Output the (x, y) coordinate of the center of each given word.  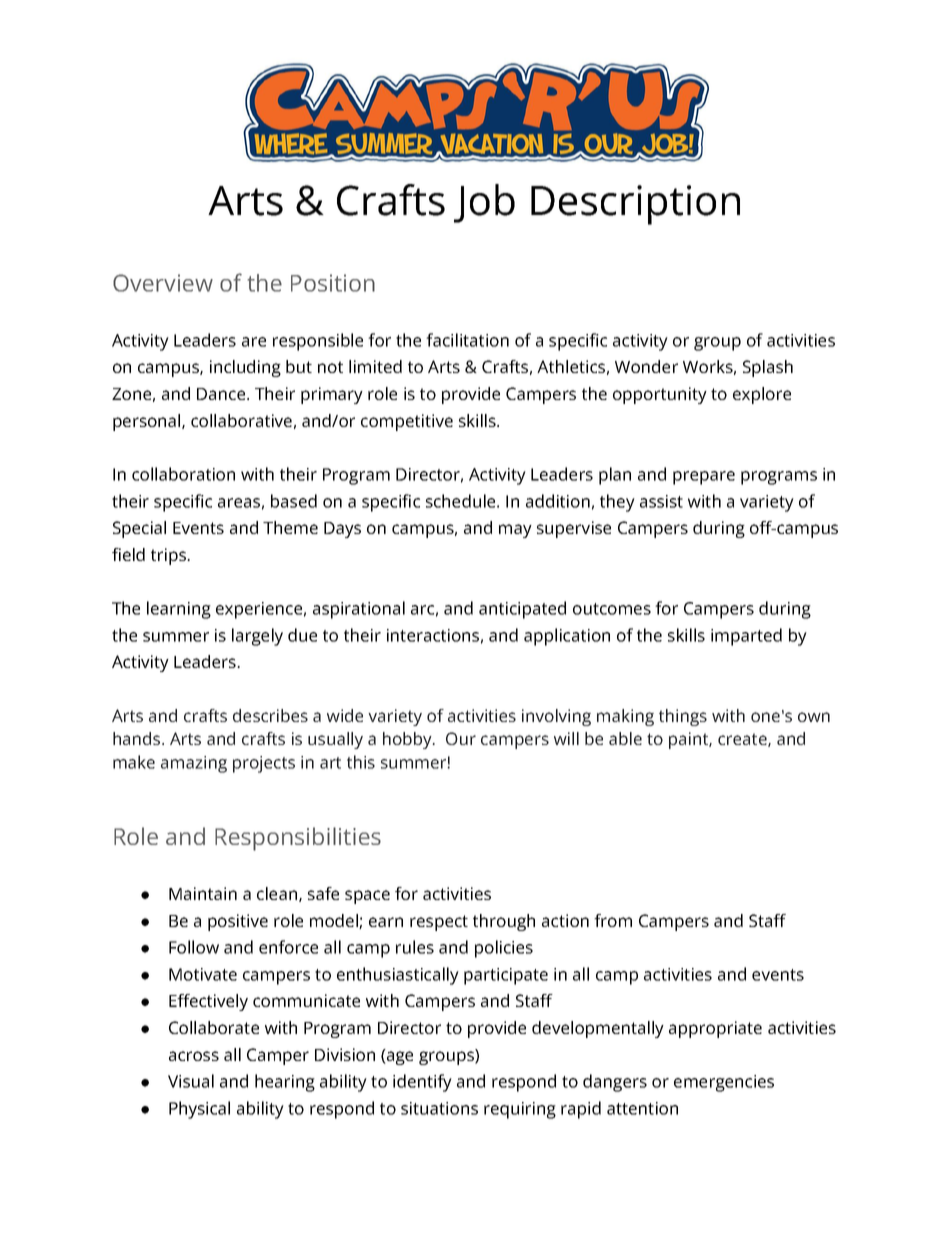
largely (257, 637)
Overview (163, 283)
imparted (746, 637)
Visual (191, 1081)
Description (635, 205)
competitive (407, 422)
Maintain (203, 893)
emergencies (724, 1083)
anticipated (522, 610)
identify (422, 1083)
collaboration (183, 474)
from (613, 920)
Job (484, 203)
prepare (704, 478)
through (504, 922)
